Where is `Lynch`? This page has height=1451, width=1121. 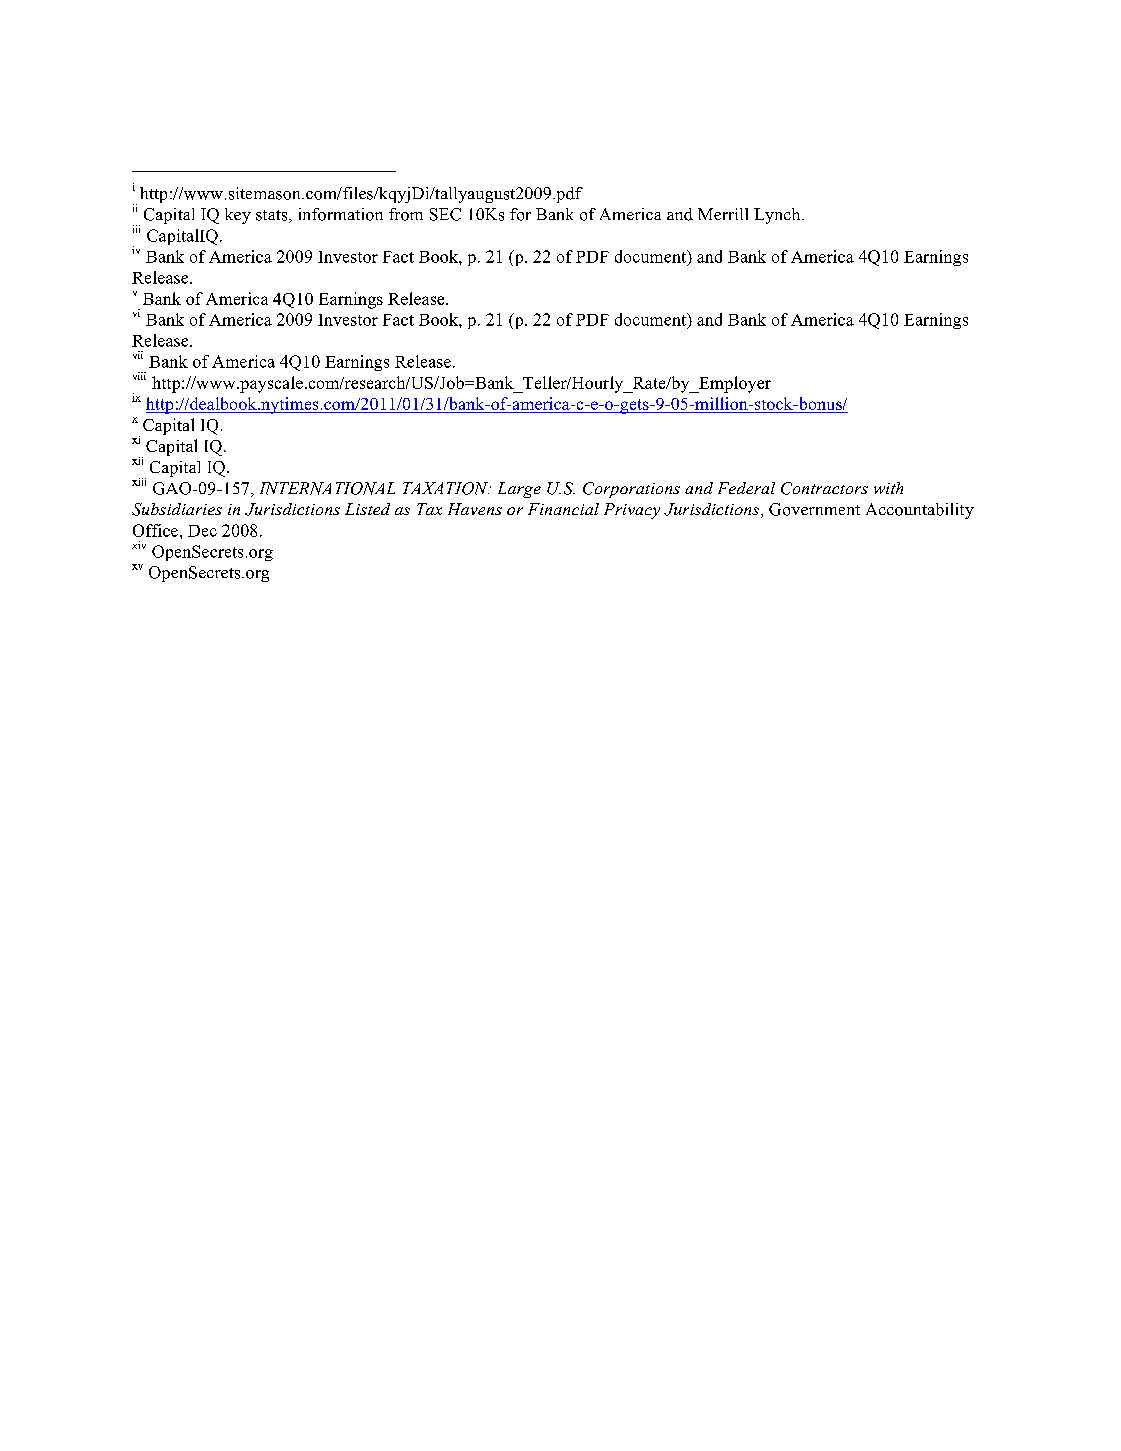 Lynch is located at coordinates (778, 216).
